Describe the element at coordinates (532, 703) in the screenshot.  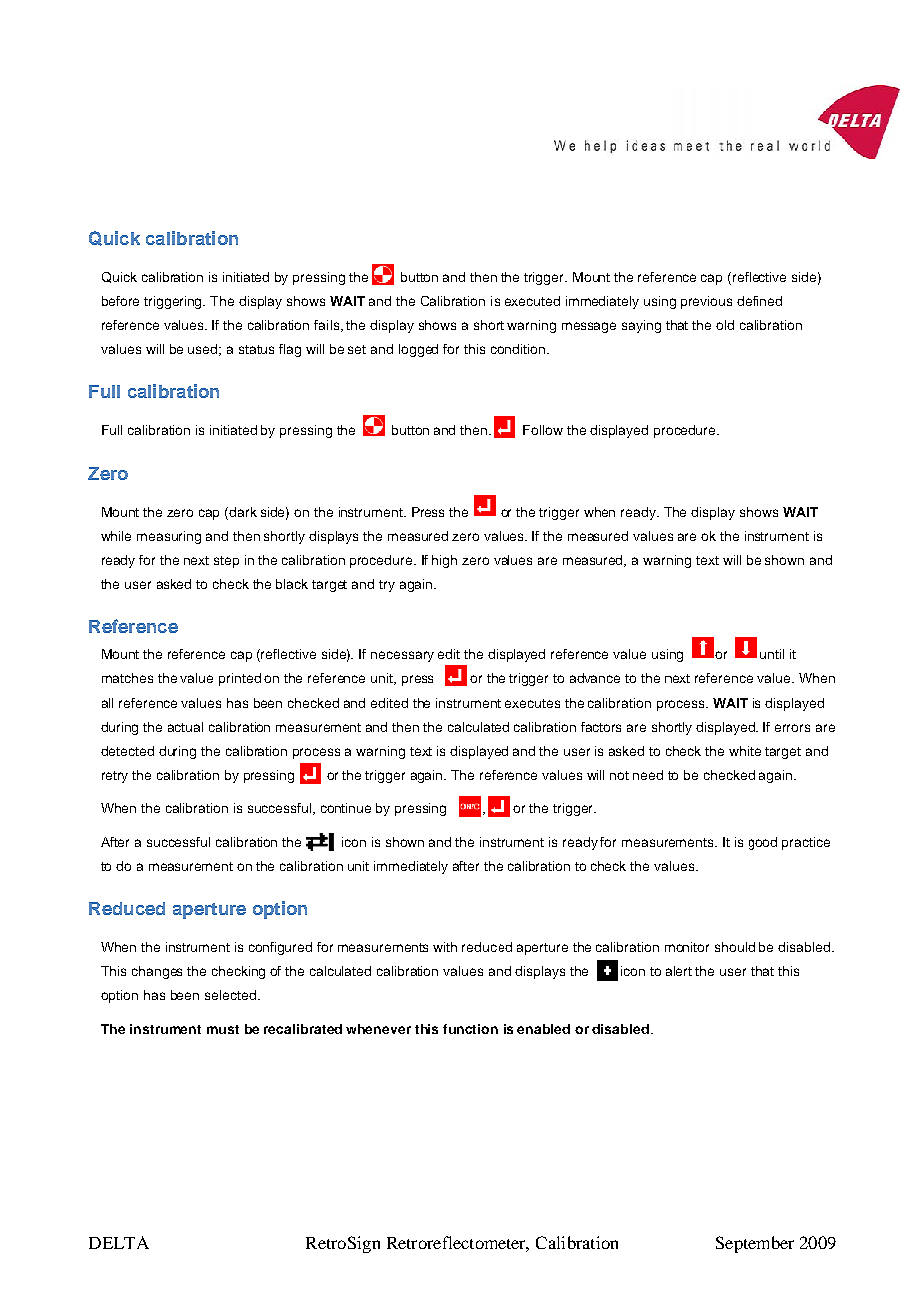
I see `executes` at that location.
